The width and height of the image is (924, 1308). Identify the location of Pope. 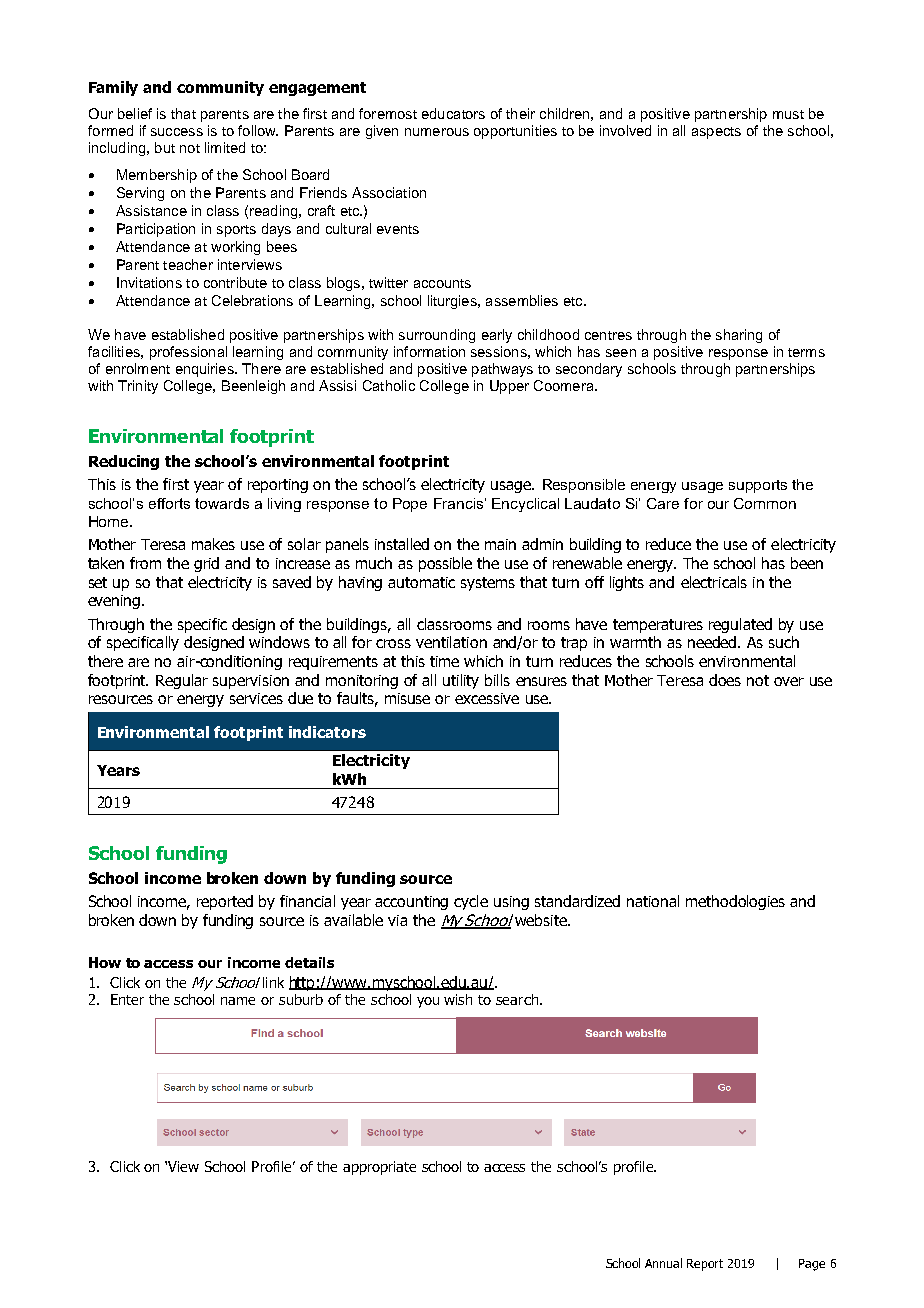
(410, 505).
